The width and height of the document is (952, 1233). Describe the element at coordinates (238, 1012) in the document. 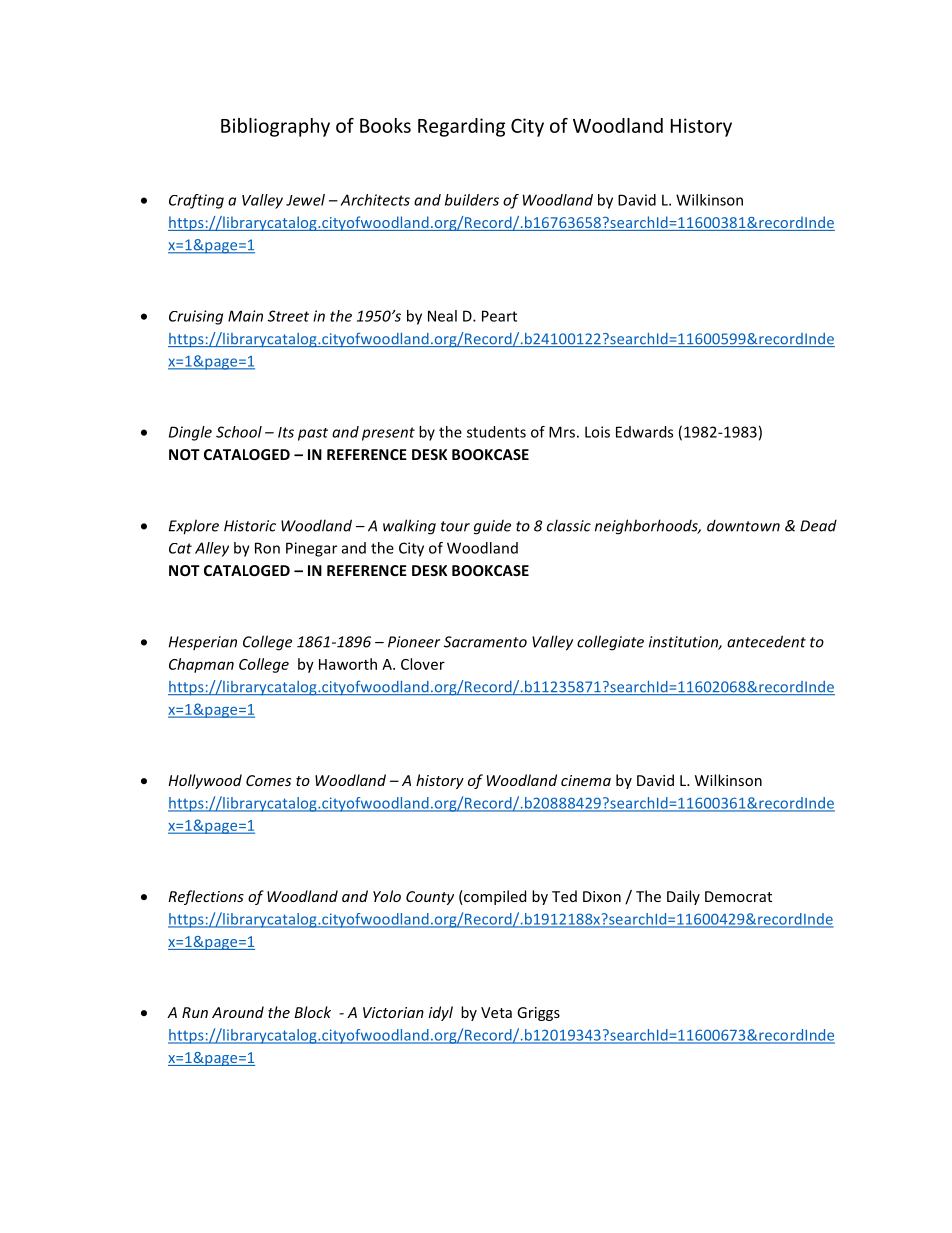

I see `Around` at that location.
